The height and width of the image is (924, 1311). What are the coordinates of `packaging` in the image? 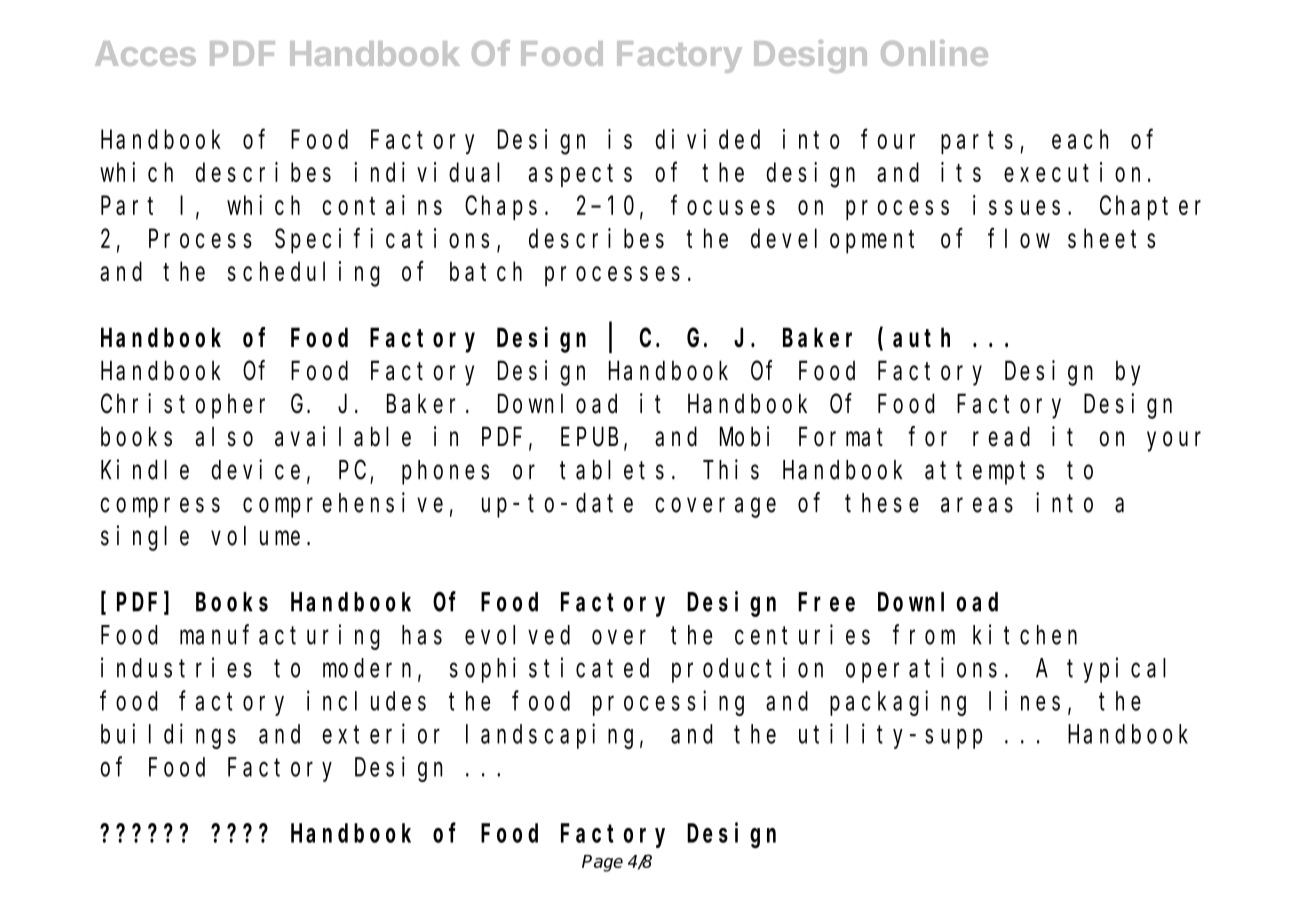 It's located at (898, 703).
